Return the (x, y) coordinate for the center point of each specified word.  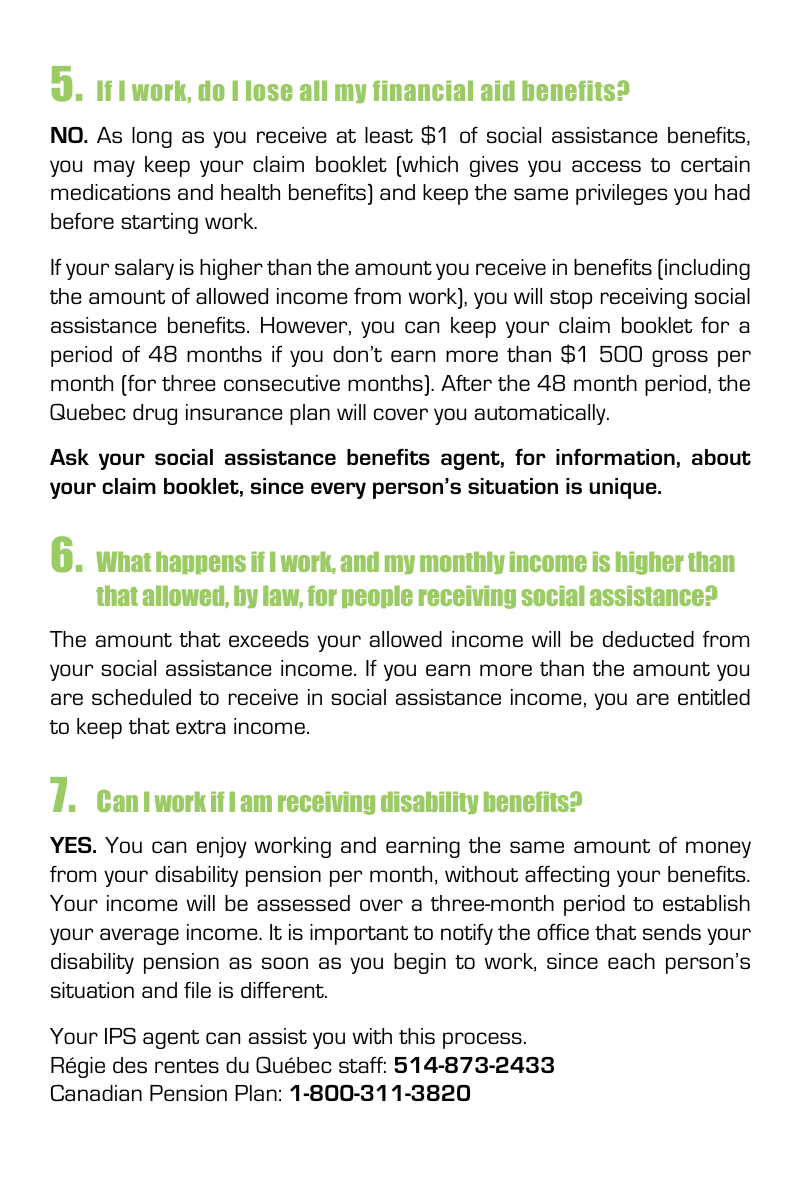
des (130, 1065)
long (152, 137)
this (417, 1036)
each (631, 961)
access (606, 166)
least (389, 135)
